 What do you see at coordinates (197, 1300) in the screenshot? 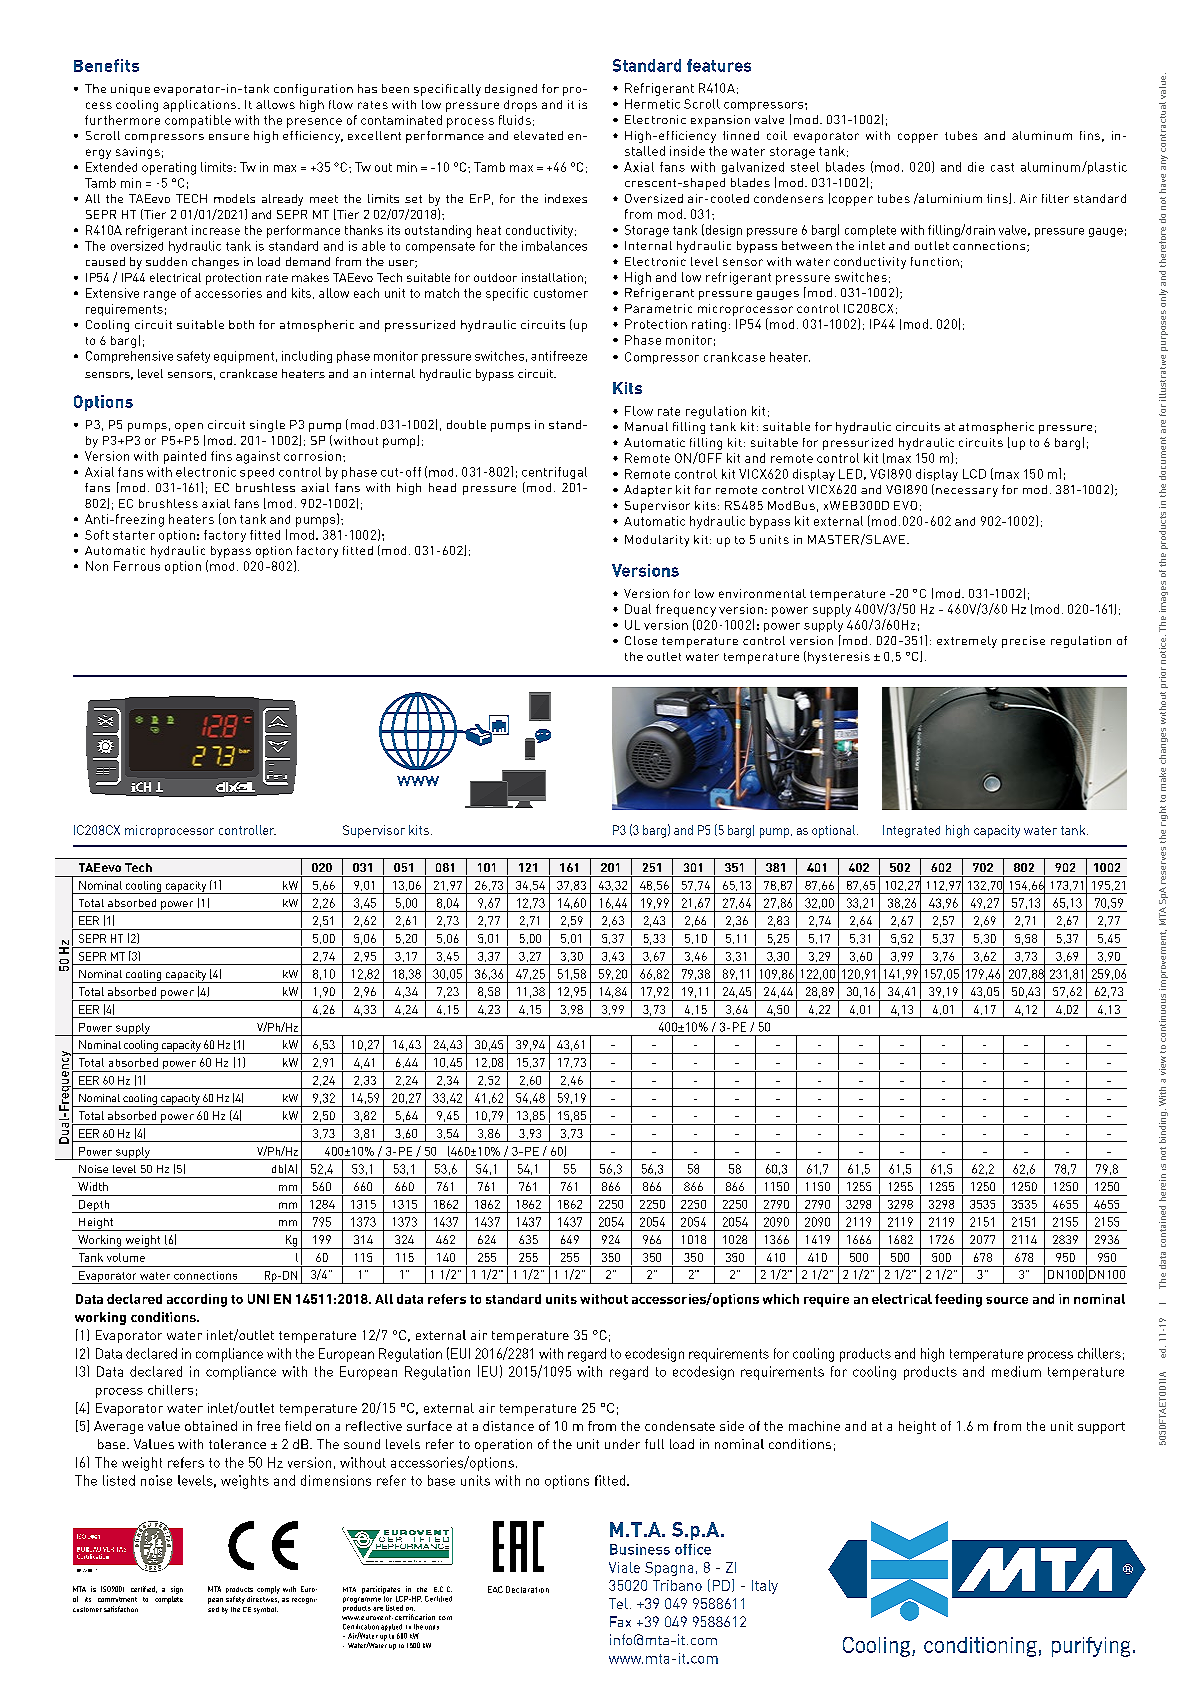
I see `according` at bounding box center [197, 1300].
